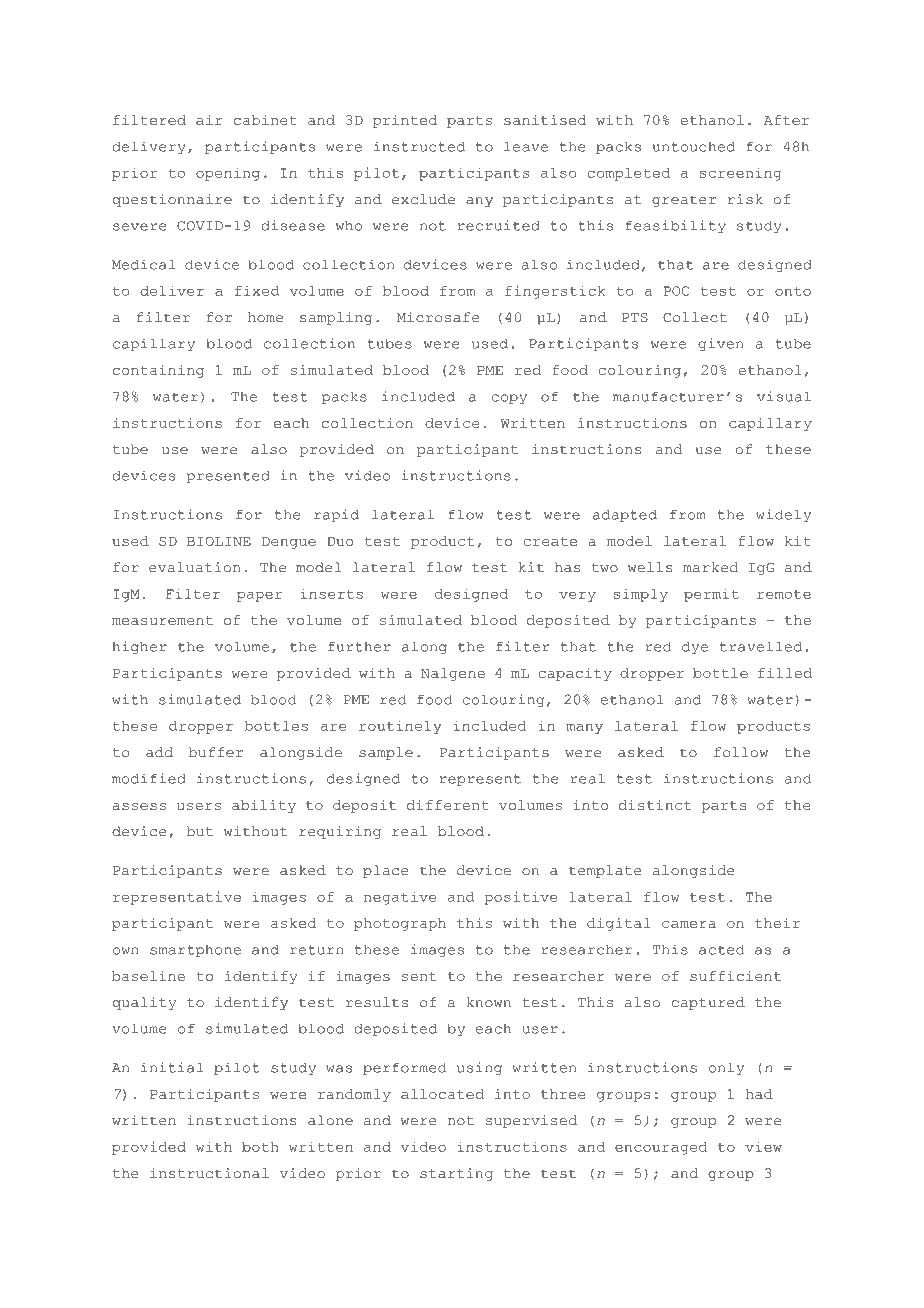 The width and height of the screenshot is (924, 1308). I want to click on opening, so click(228, 174).
